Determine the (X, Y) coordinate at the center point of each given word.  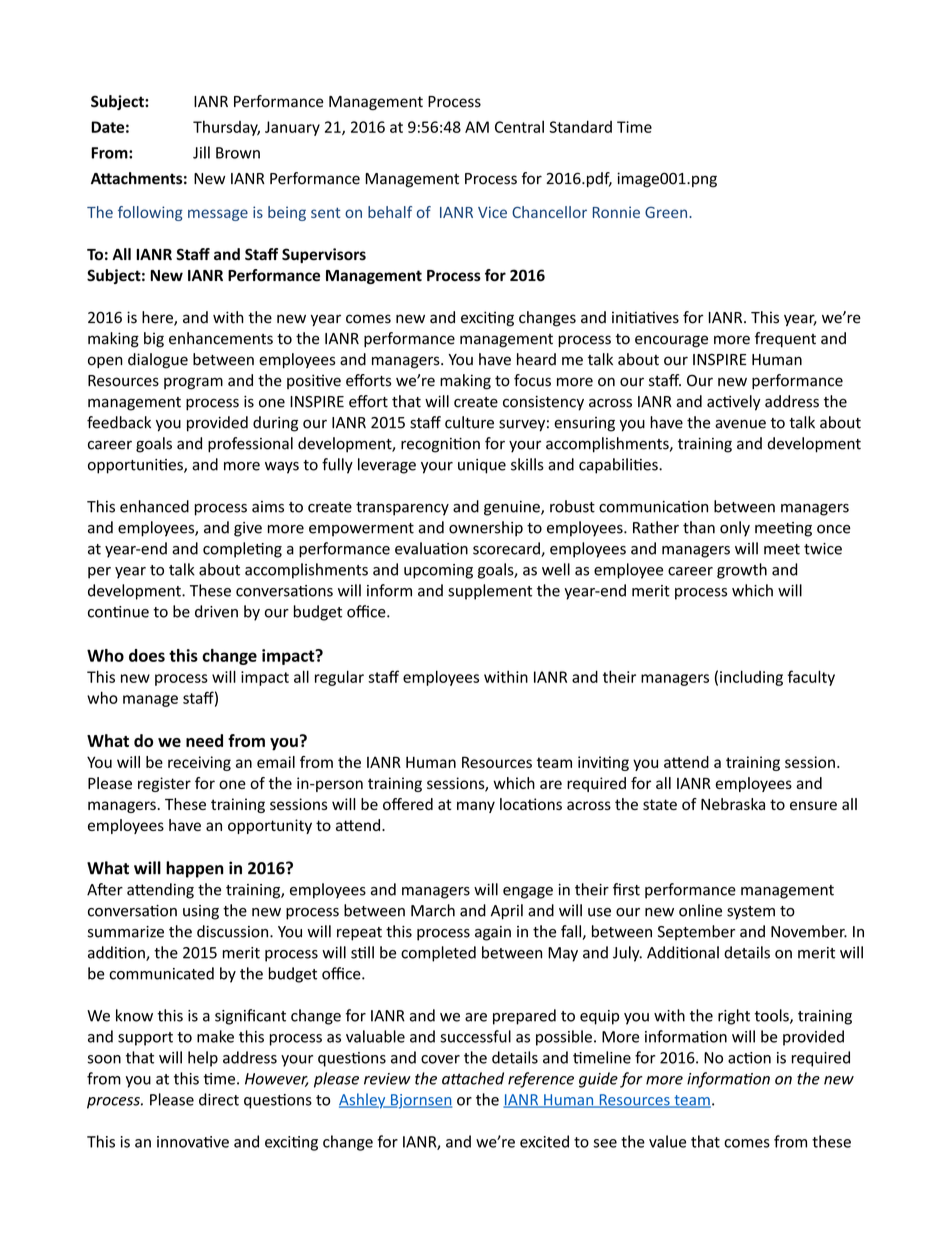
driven (216, 611)
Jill (201, 152)
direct (219, 1099)
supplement (490, 592)
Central (519, 126)
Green (666, 212)
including (751, 678)
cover (440, 1059)
